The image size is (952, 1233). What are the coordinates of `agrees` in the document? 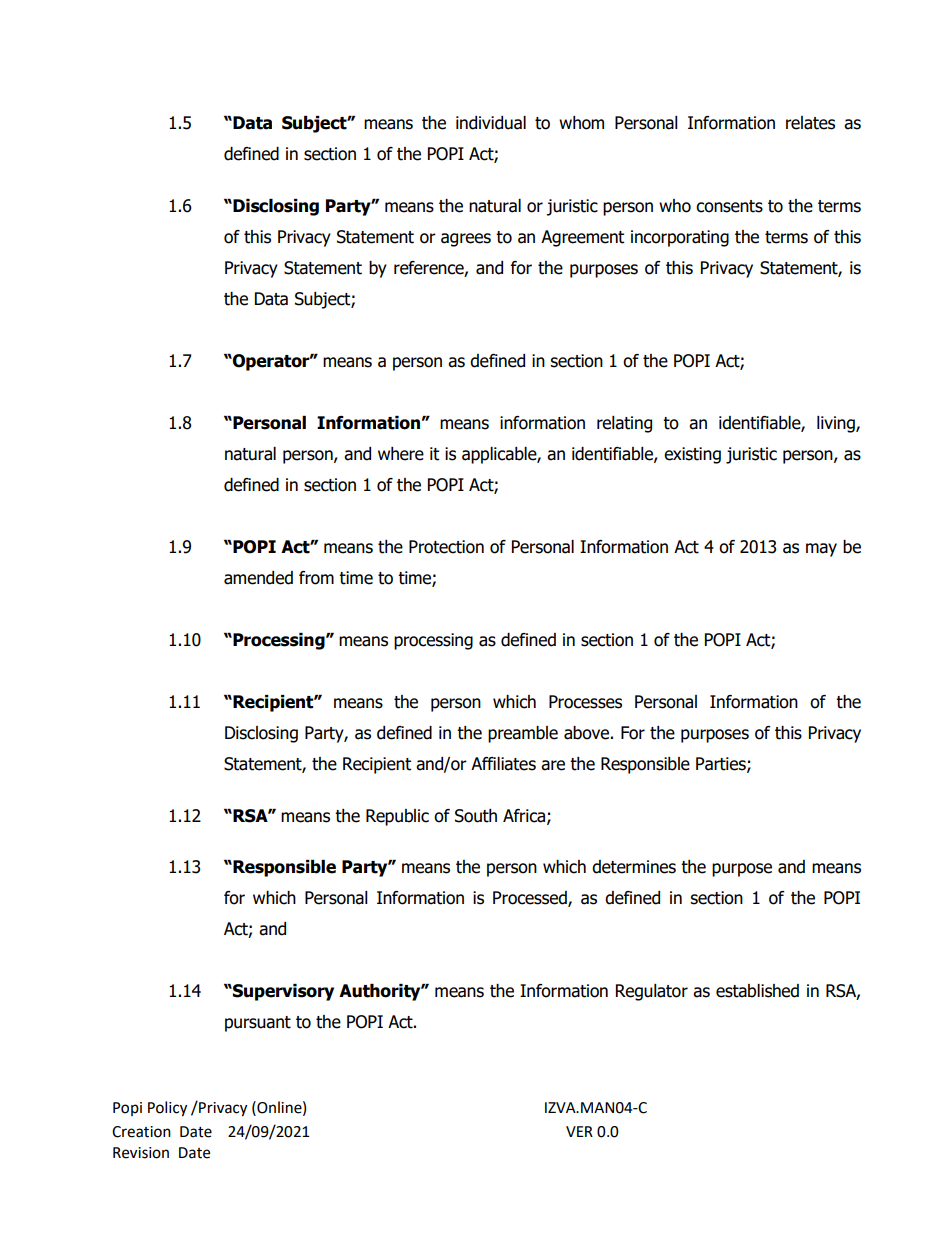 It's located at (466, 240).
